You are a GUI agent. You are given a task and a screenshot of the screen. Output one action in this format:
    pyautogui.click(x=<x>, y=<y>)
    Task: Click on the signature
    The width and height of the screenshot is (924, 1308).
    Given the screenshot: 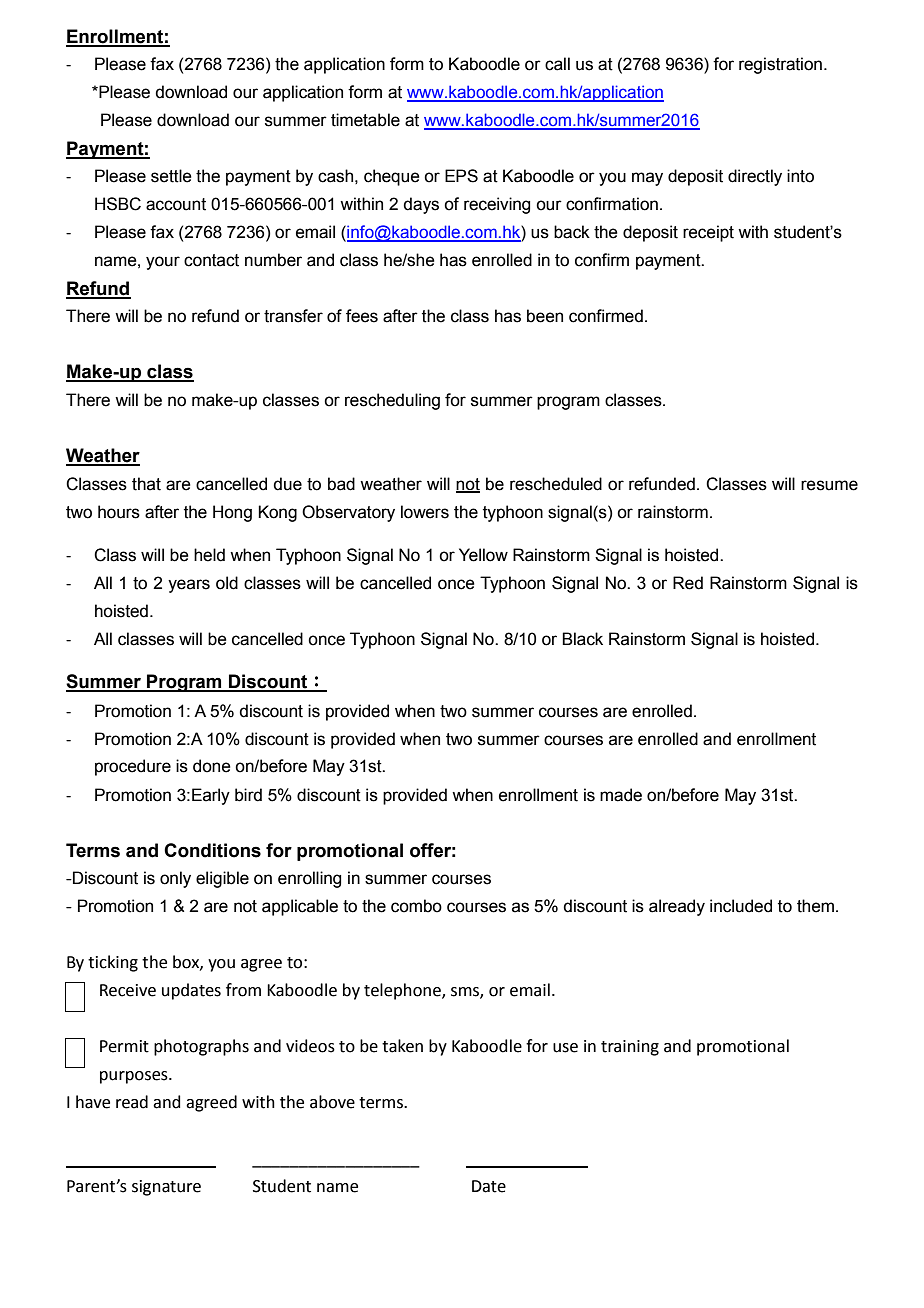 What is the action you would take?
    pyautogui.click(x=166, y=1188)
